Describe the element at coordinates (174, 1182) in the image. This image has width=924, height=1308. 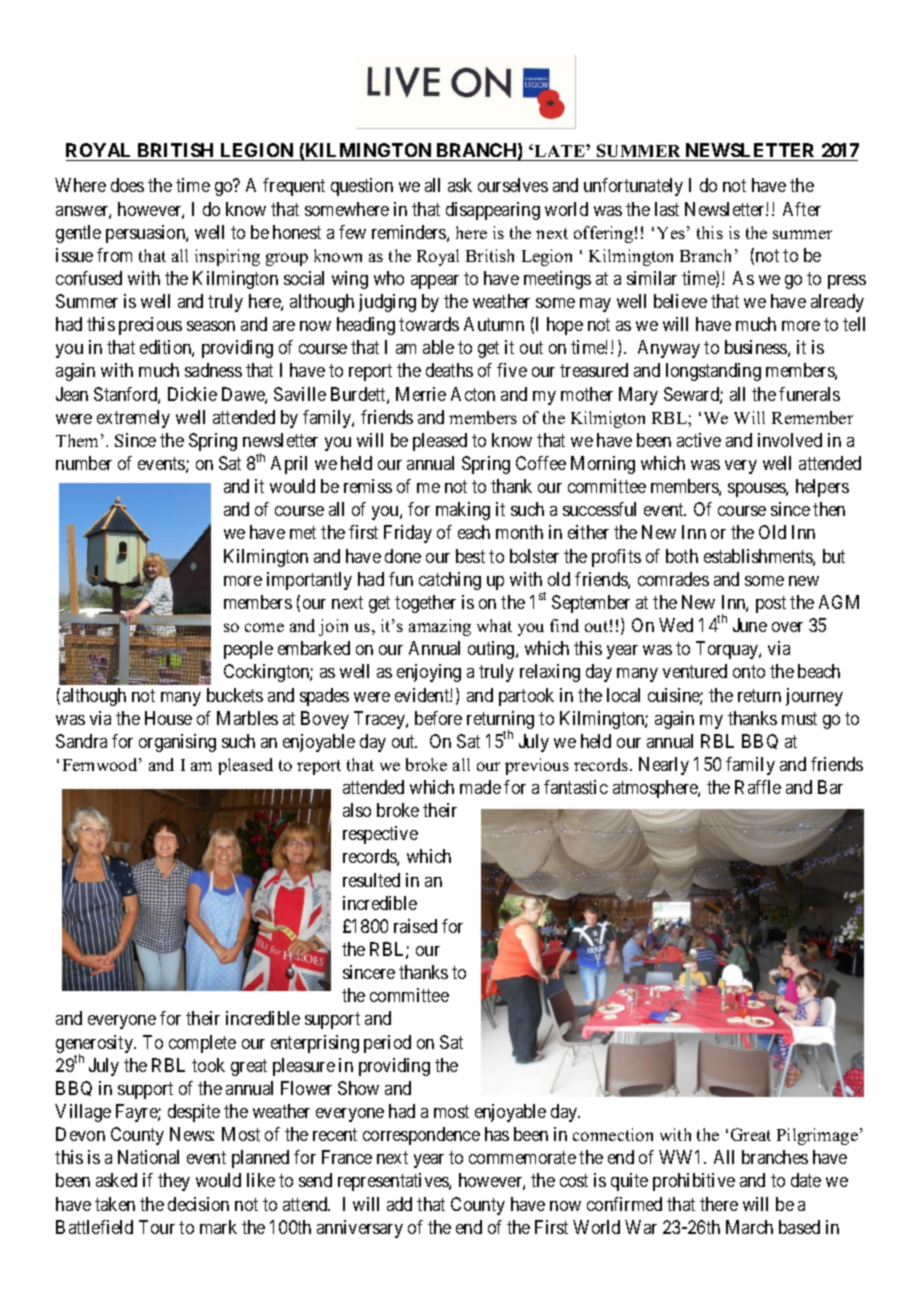
I see `they` at that location.
